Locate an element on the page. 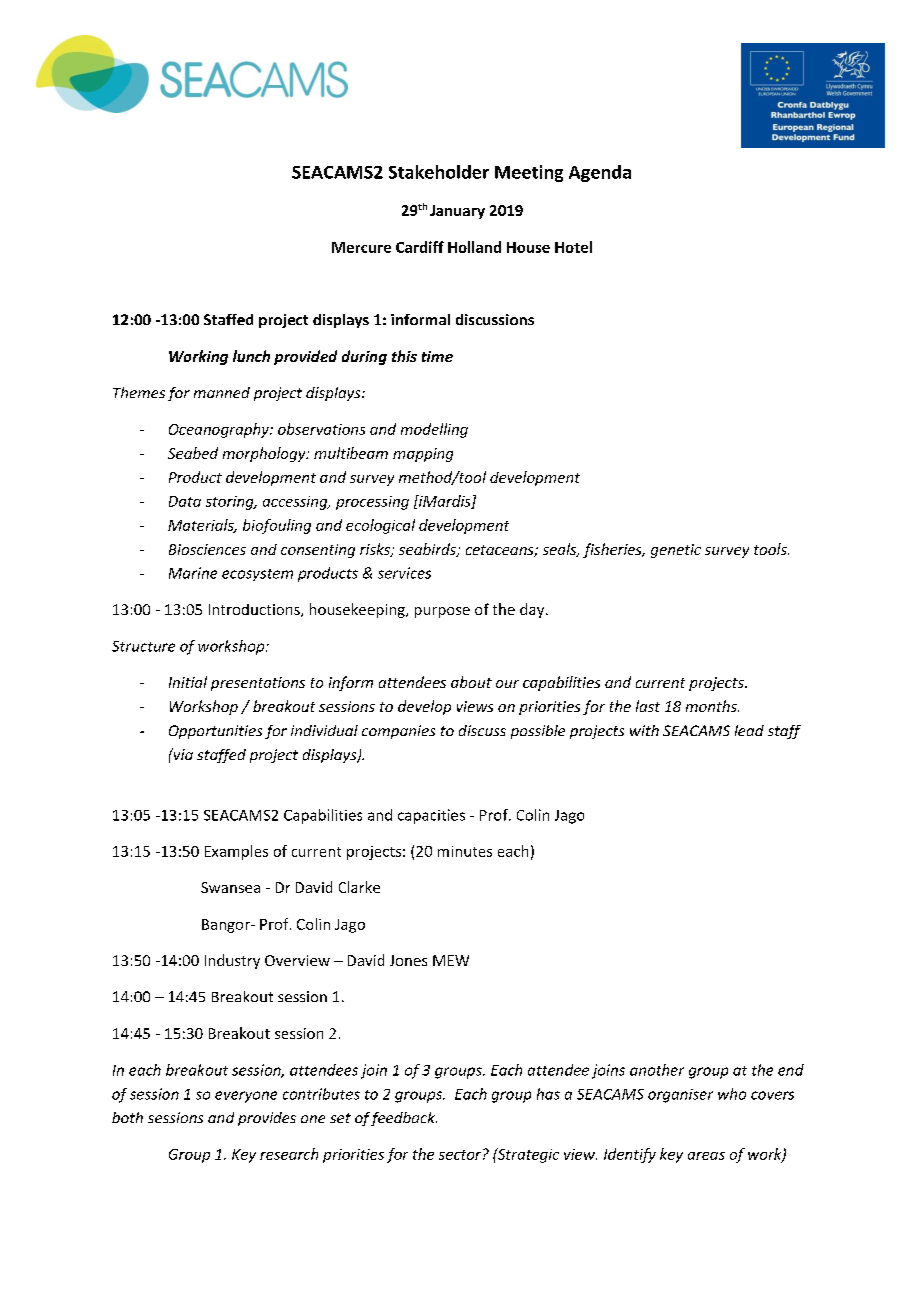 The height and width of the image is (1308, 924). genetic is located at coordinates (676, 551).
